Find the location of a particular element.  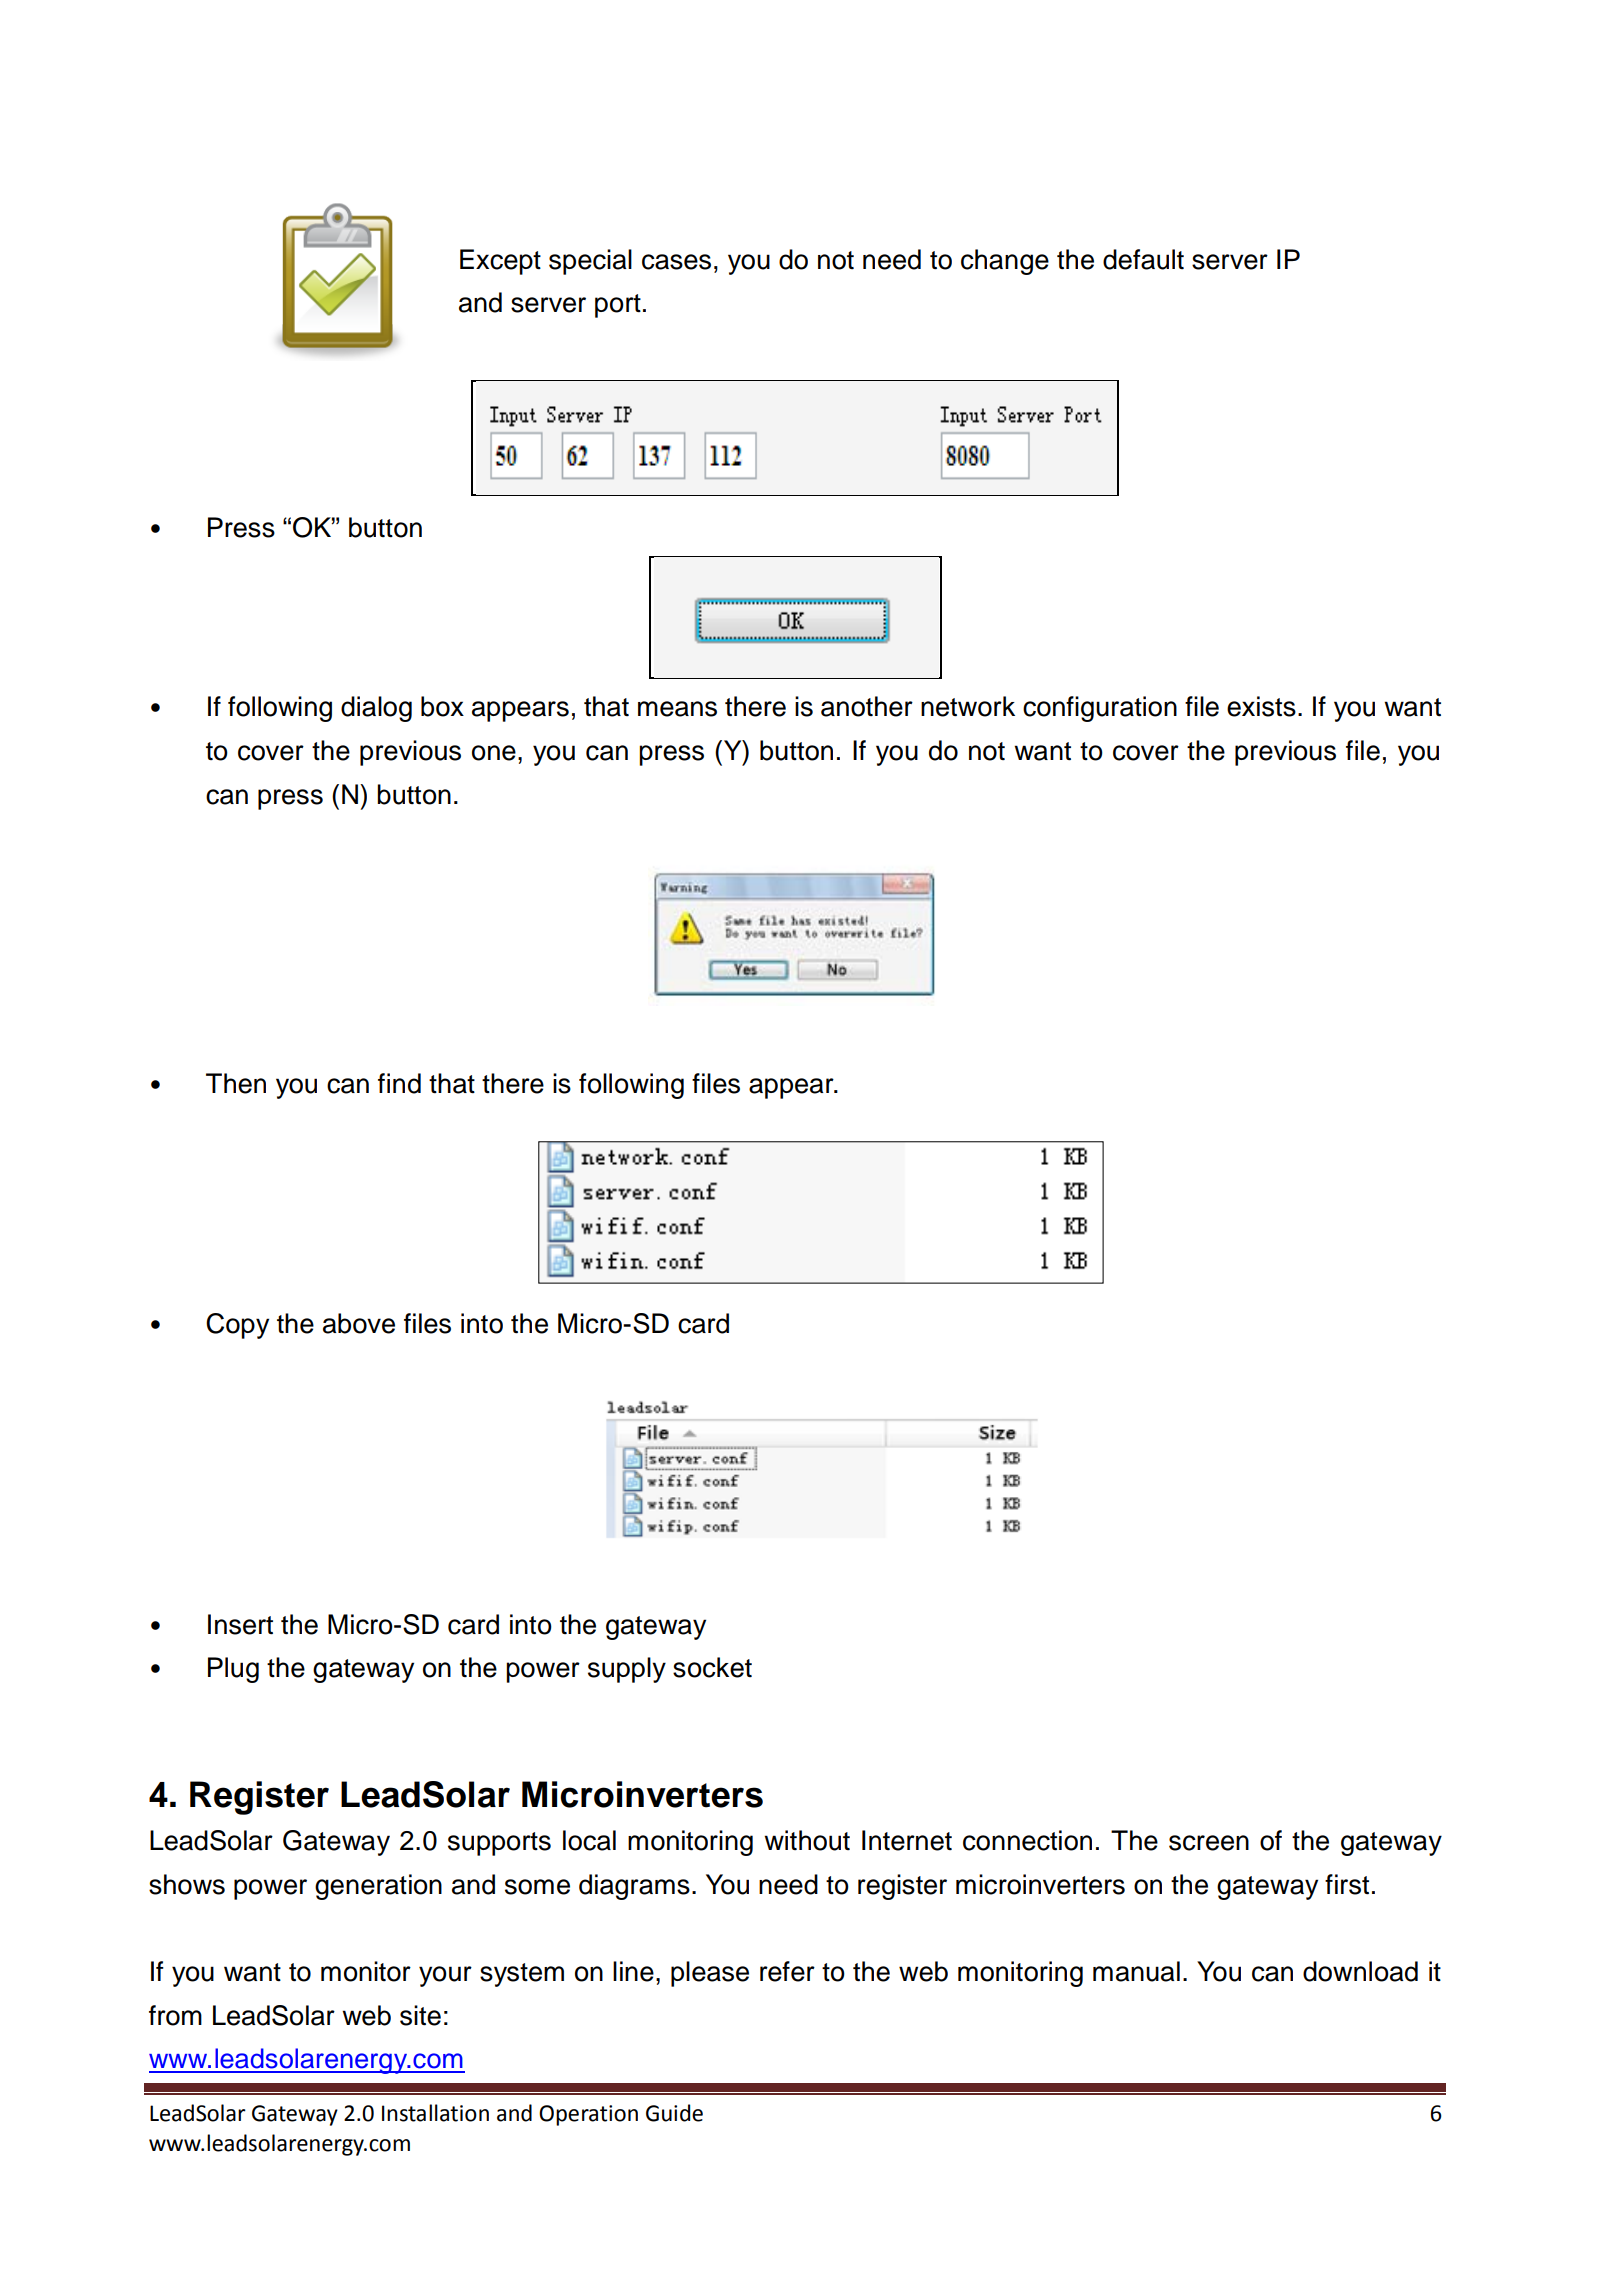

dialog is located at coordinates (376, 709).
